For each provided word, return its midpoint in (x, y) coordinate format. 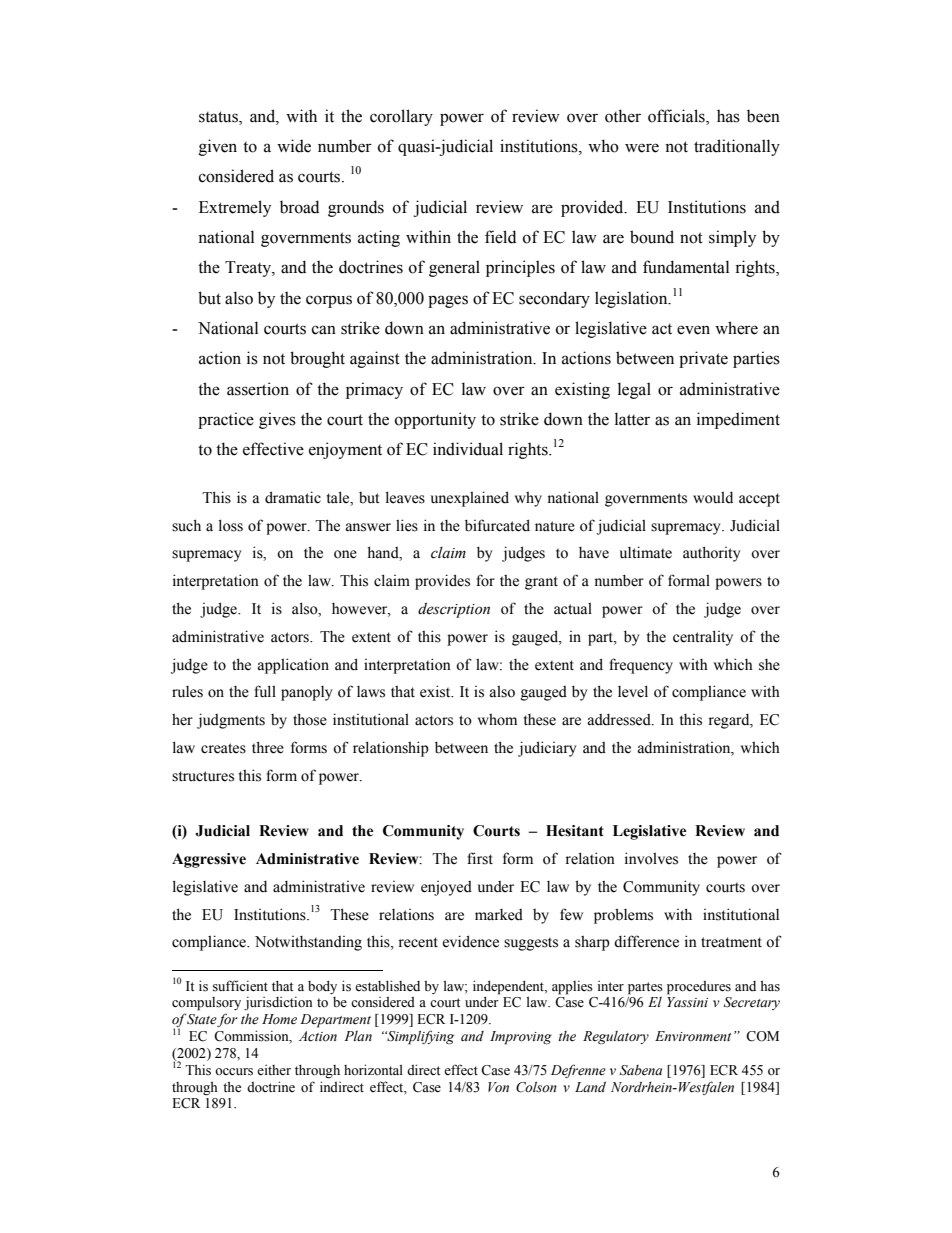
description (454, 610)
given (218, 147)
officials (677, 116)
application (293, 666)
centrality (703, 638)
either (274, 1070)
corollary (401, 117)
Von (498, 1087)
